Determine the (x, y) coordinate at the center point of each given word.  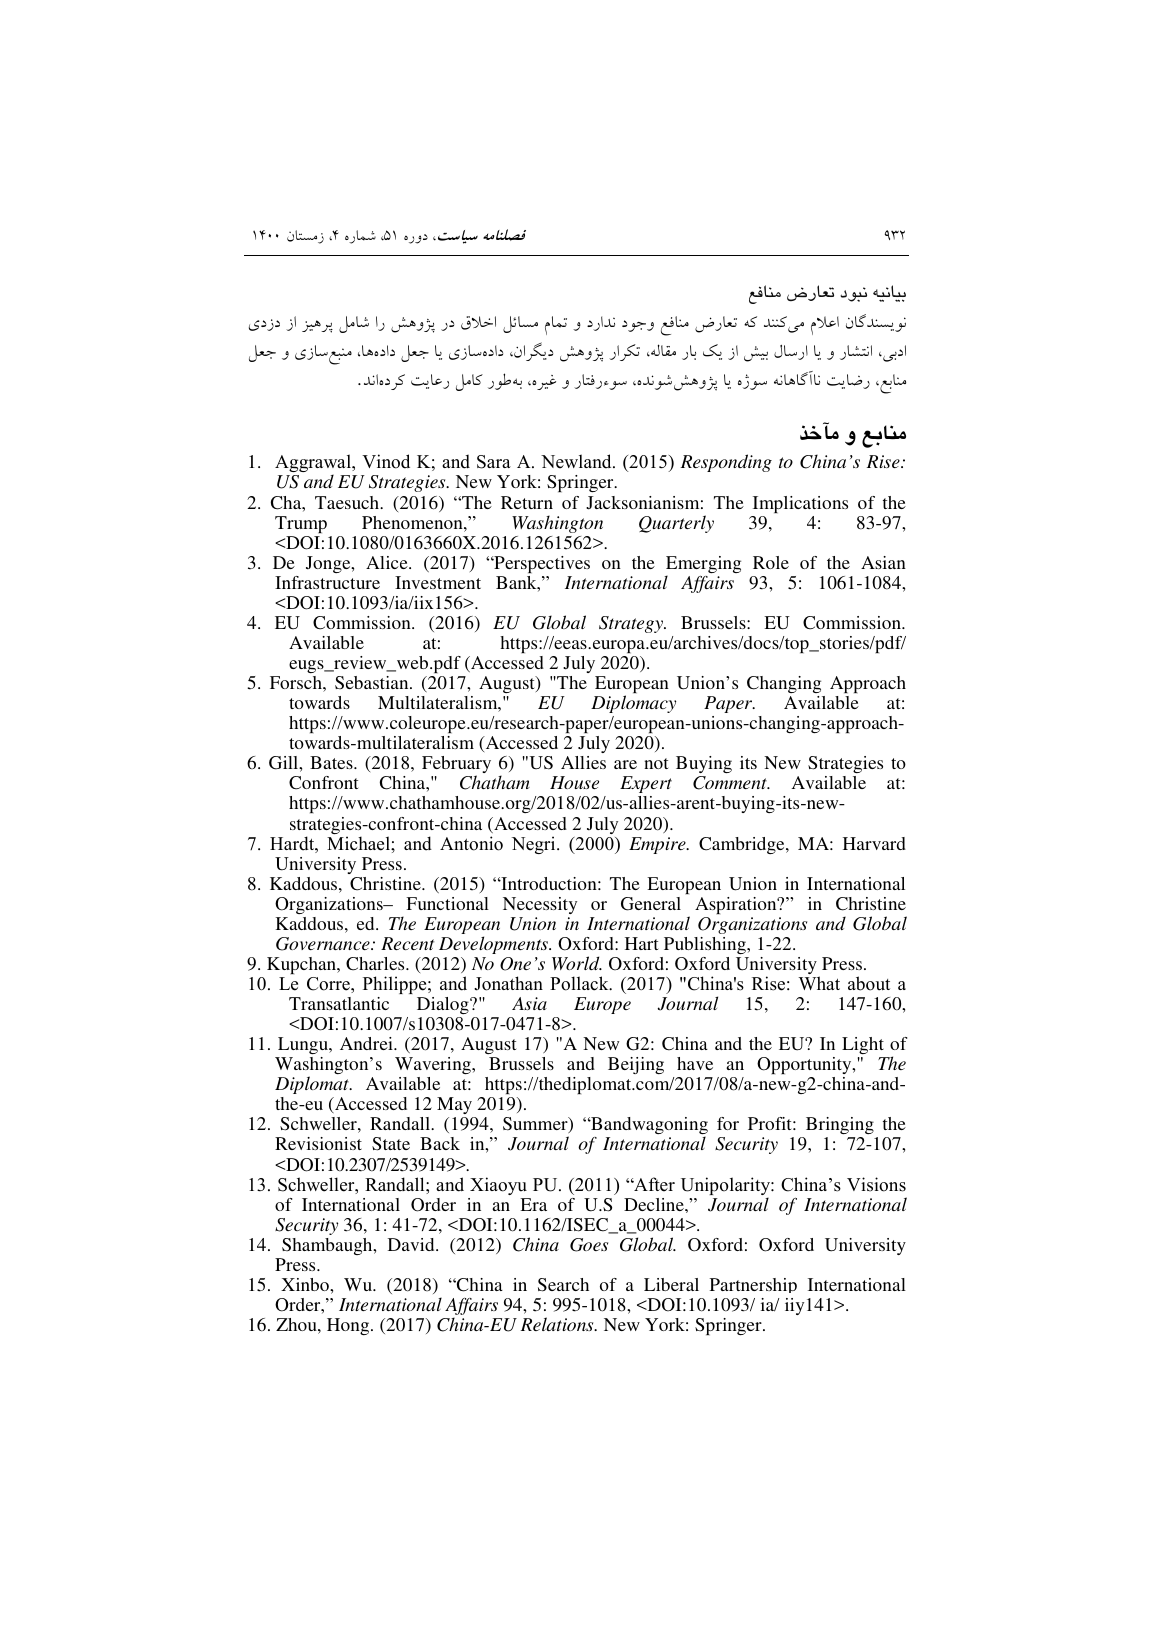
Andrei (367, 1043)
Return (527, 502)
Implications (800, 504)
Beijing (636, 1065)
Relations (558, 1324)
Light (863, 1045)
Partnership (753, 1285)
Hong (349, 1326)
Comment (731, 783)
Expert (646, 784)
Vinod (386, 461)
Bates (332, 762)
